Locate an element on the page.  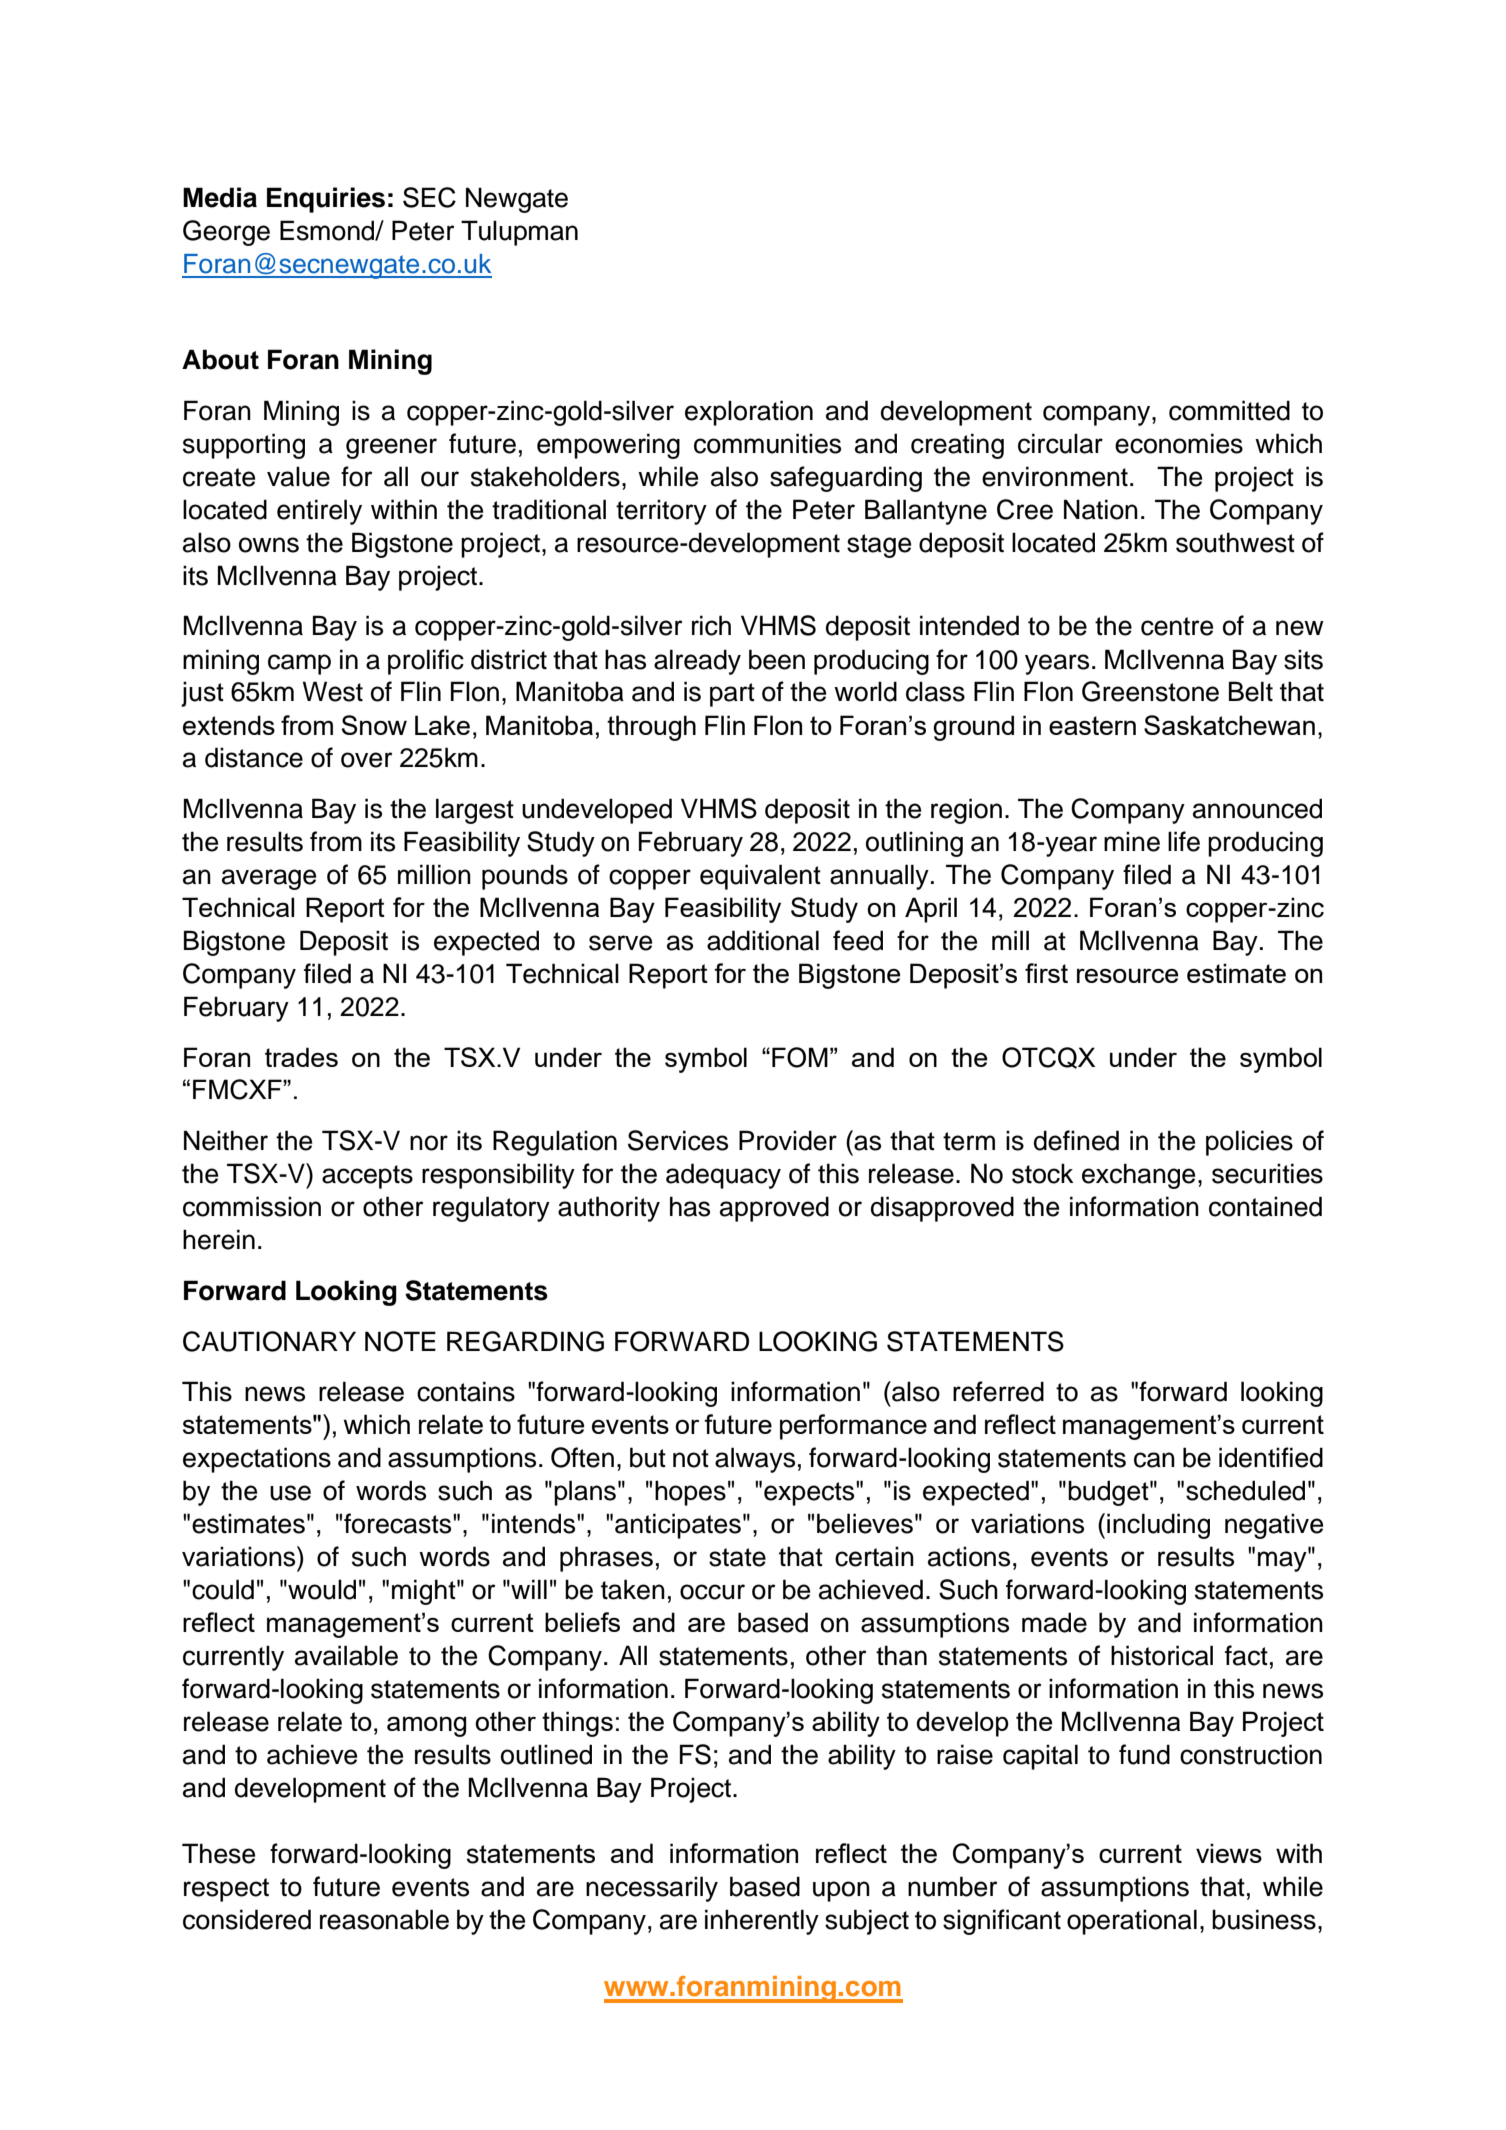
exploration is located at coordinates (749, 413).
